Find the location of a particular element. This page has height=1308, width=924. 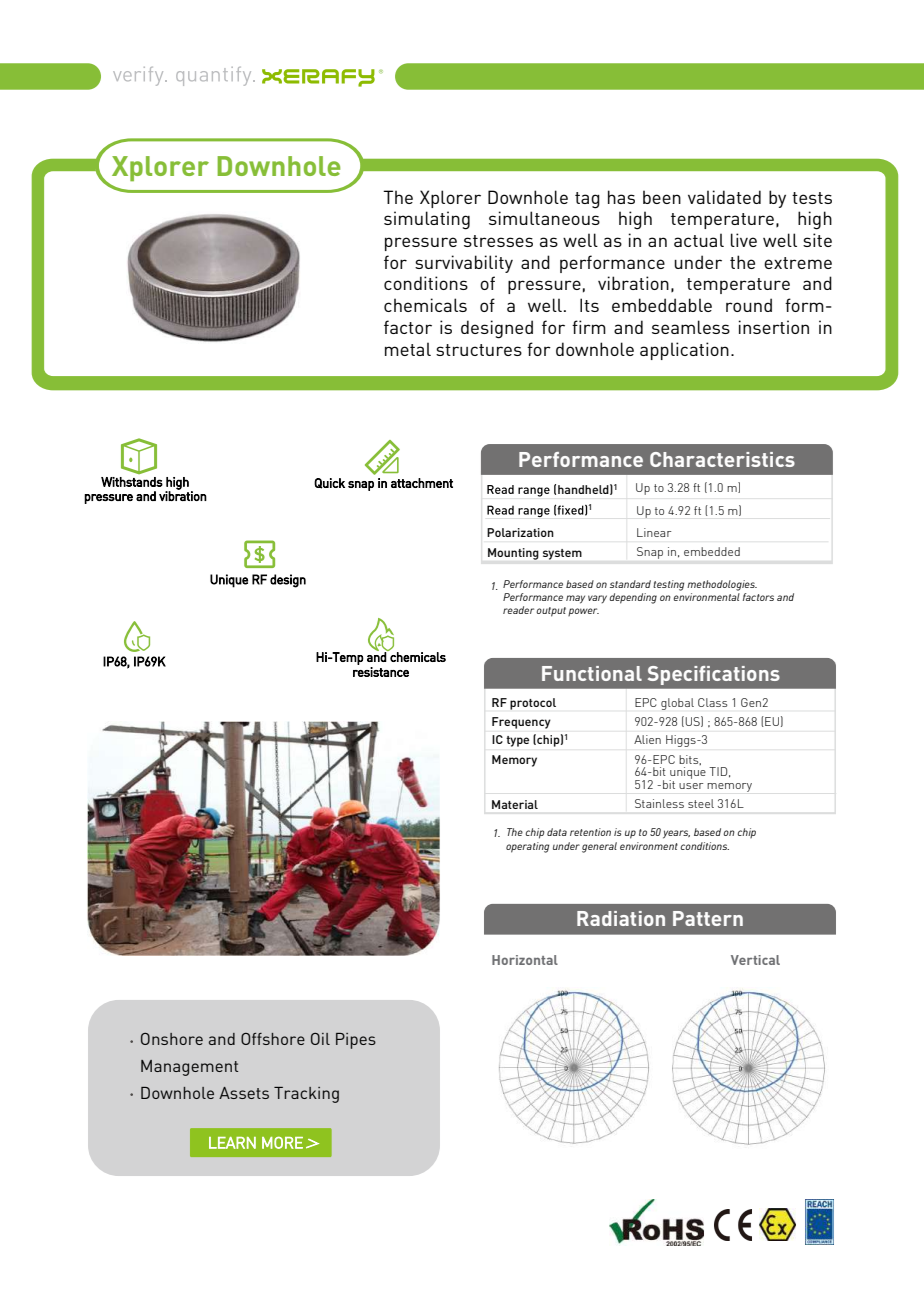

Assets is located at coordinates (244, 1093).
